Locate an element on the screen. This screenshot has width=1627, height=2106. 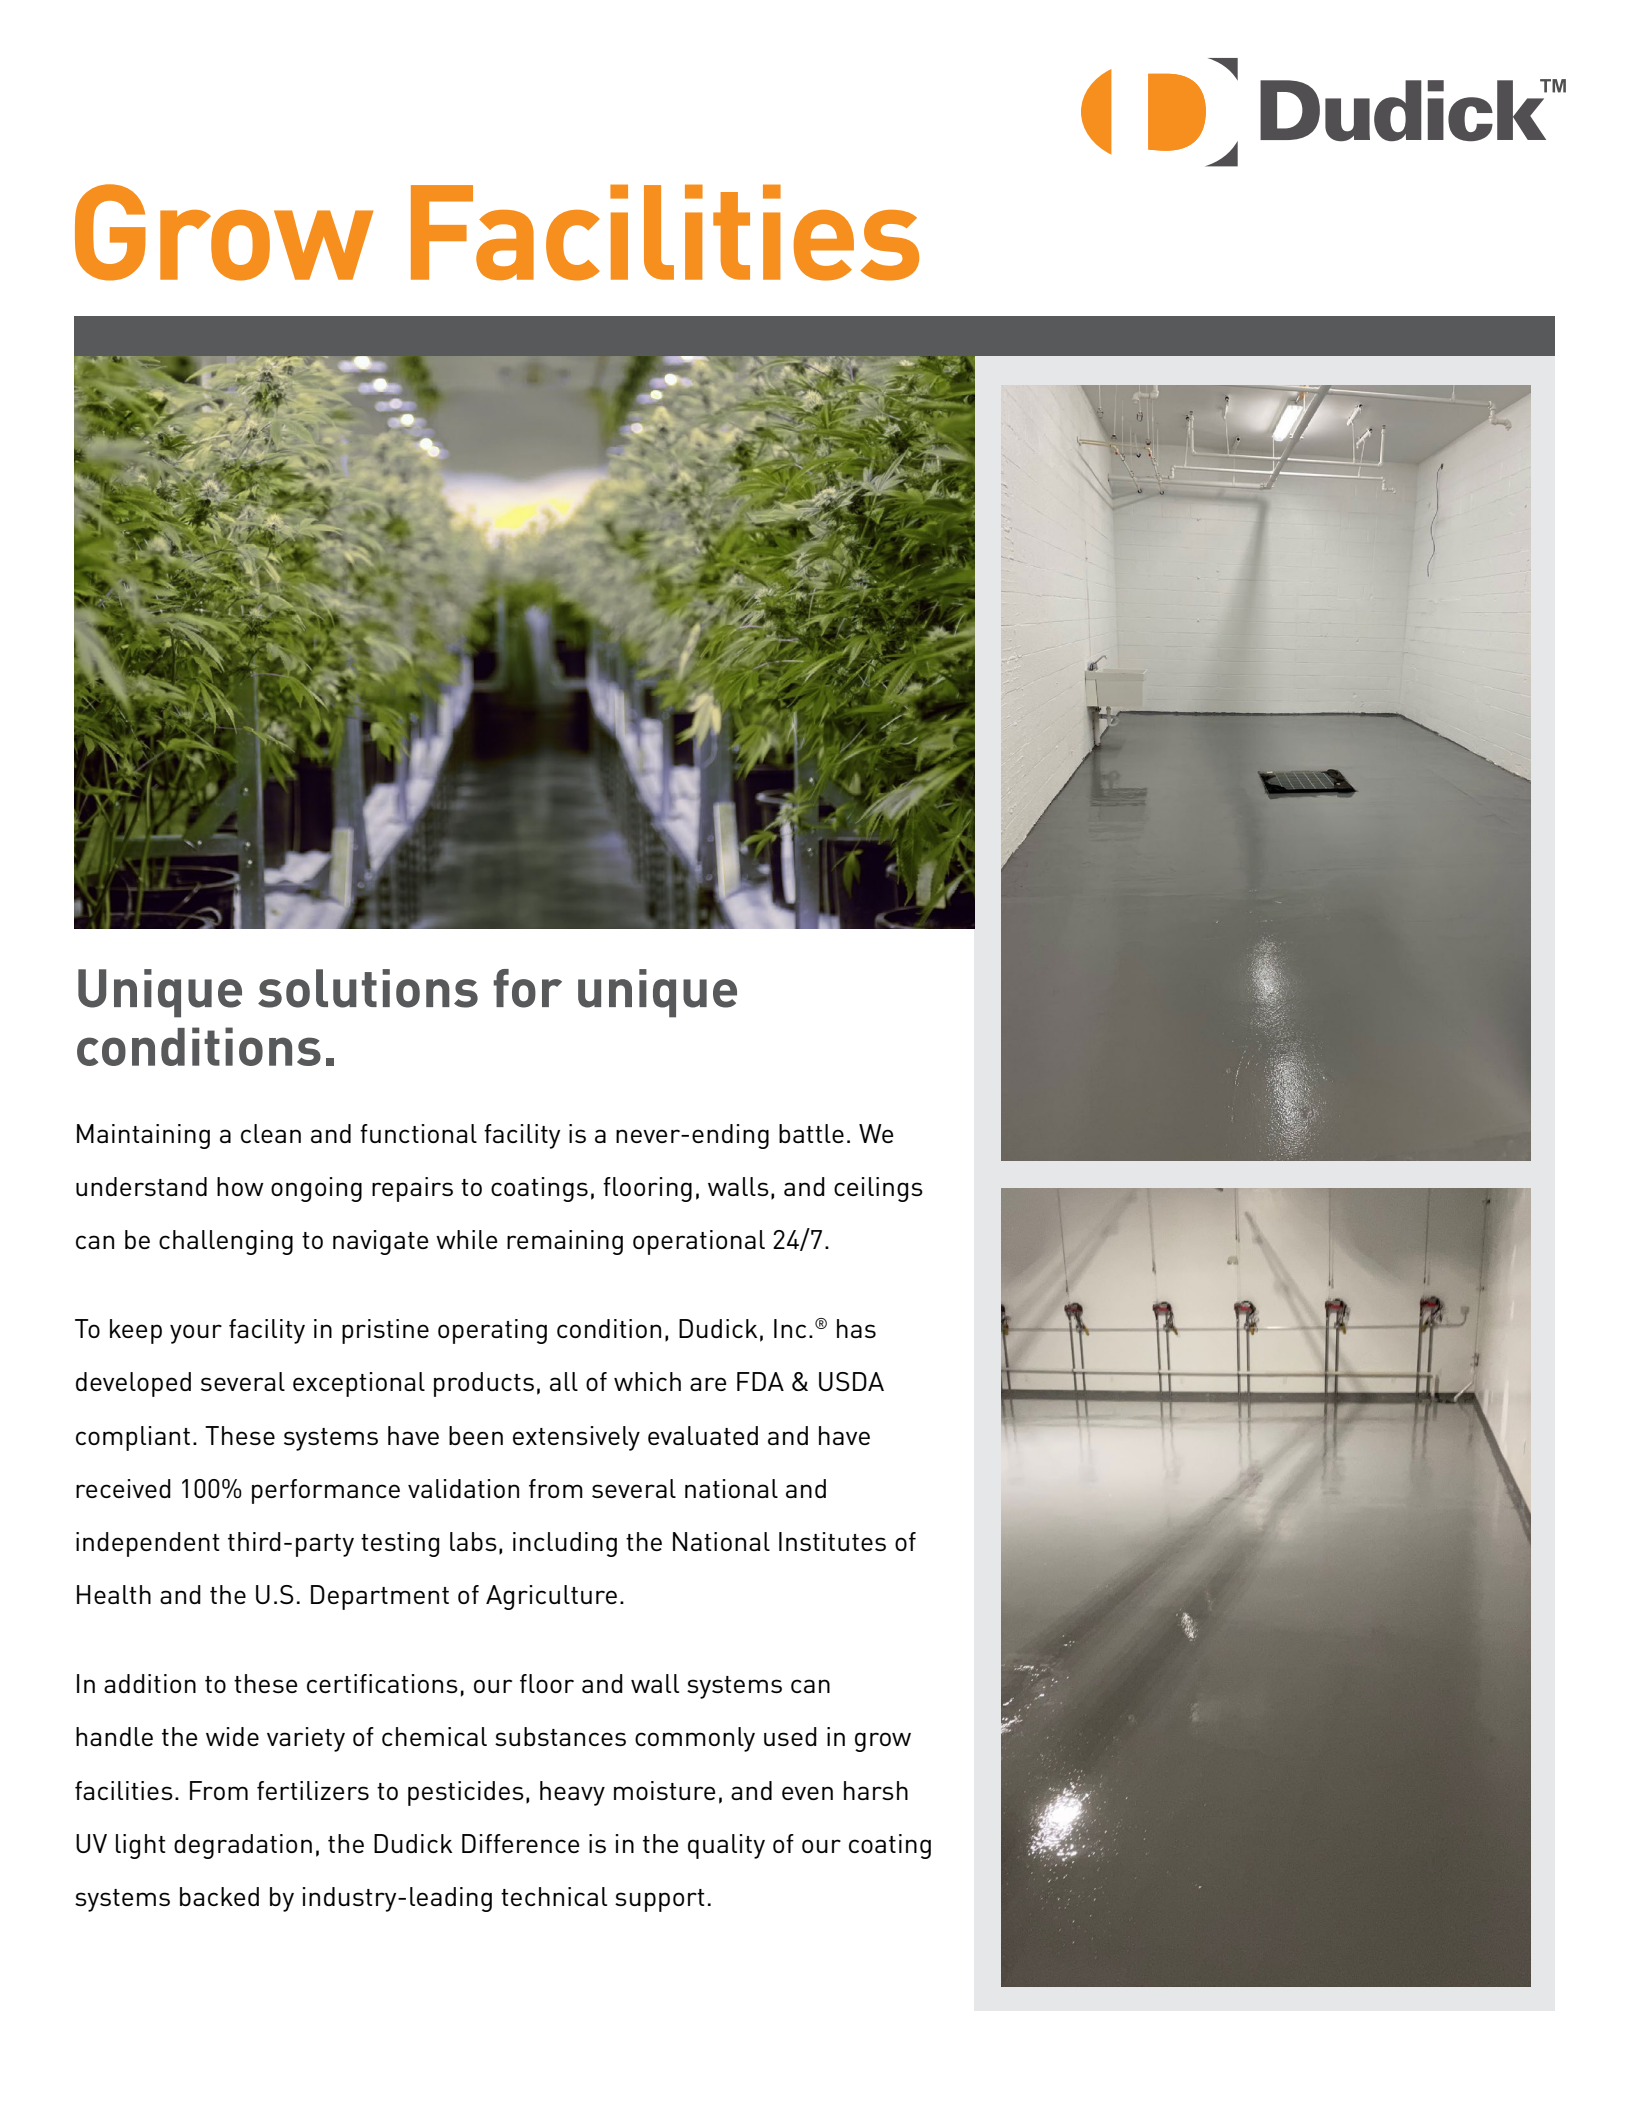
been is located at coordinates (476, 1435).
